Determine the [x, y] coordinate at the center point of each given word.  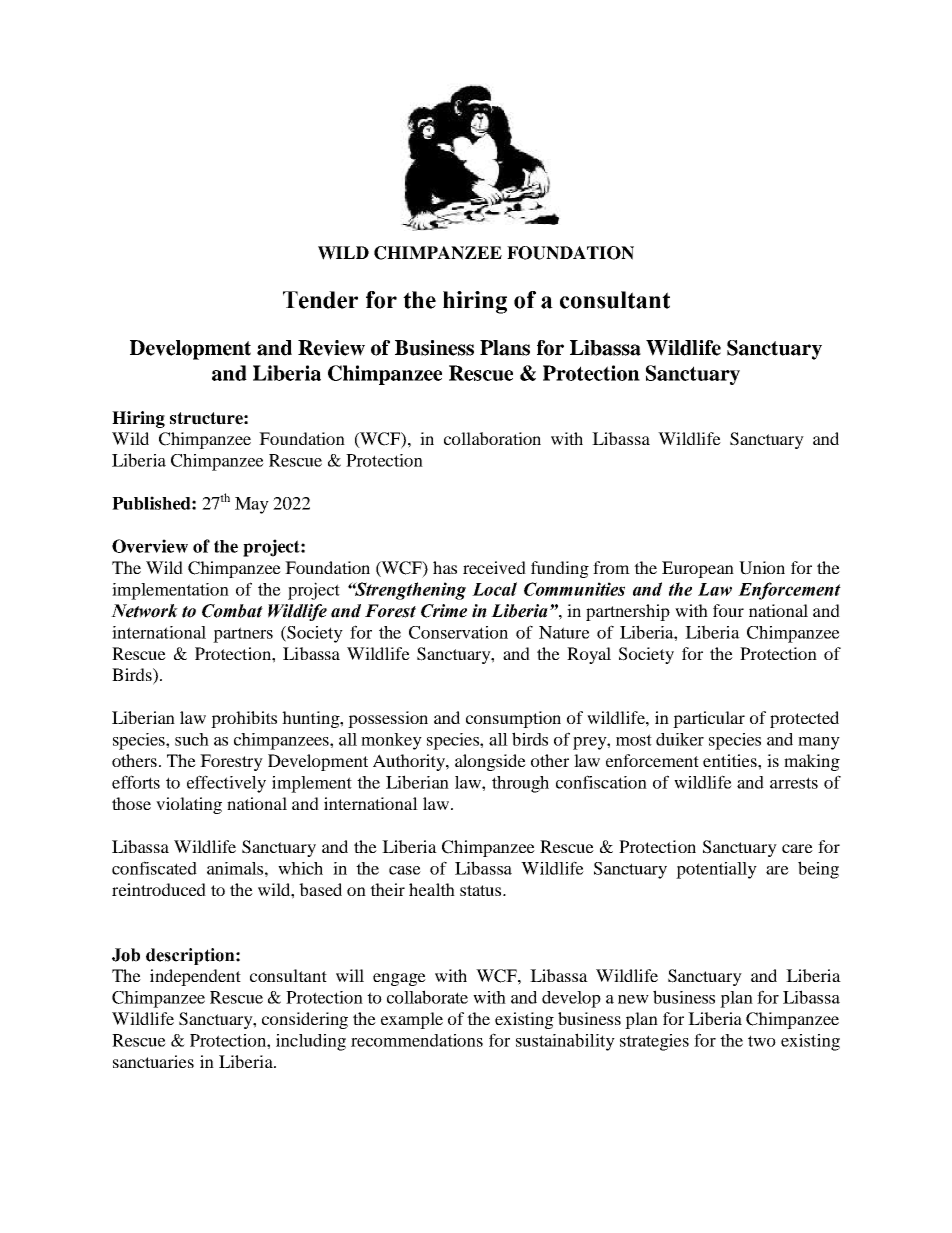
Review [331, 348]
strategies [654, 1042]
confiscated [154, 868]
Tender [320, 300]
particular [709, 719]
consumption [513, 719]
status [482, 890]
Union [762, 568]
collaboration [492, 438]
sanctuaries [153, 1061]
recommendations [417, 1040]
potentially [716, 870]
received [494, 567]
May [252, 505]
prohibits [244, 719]
